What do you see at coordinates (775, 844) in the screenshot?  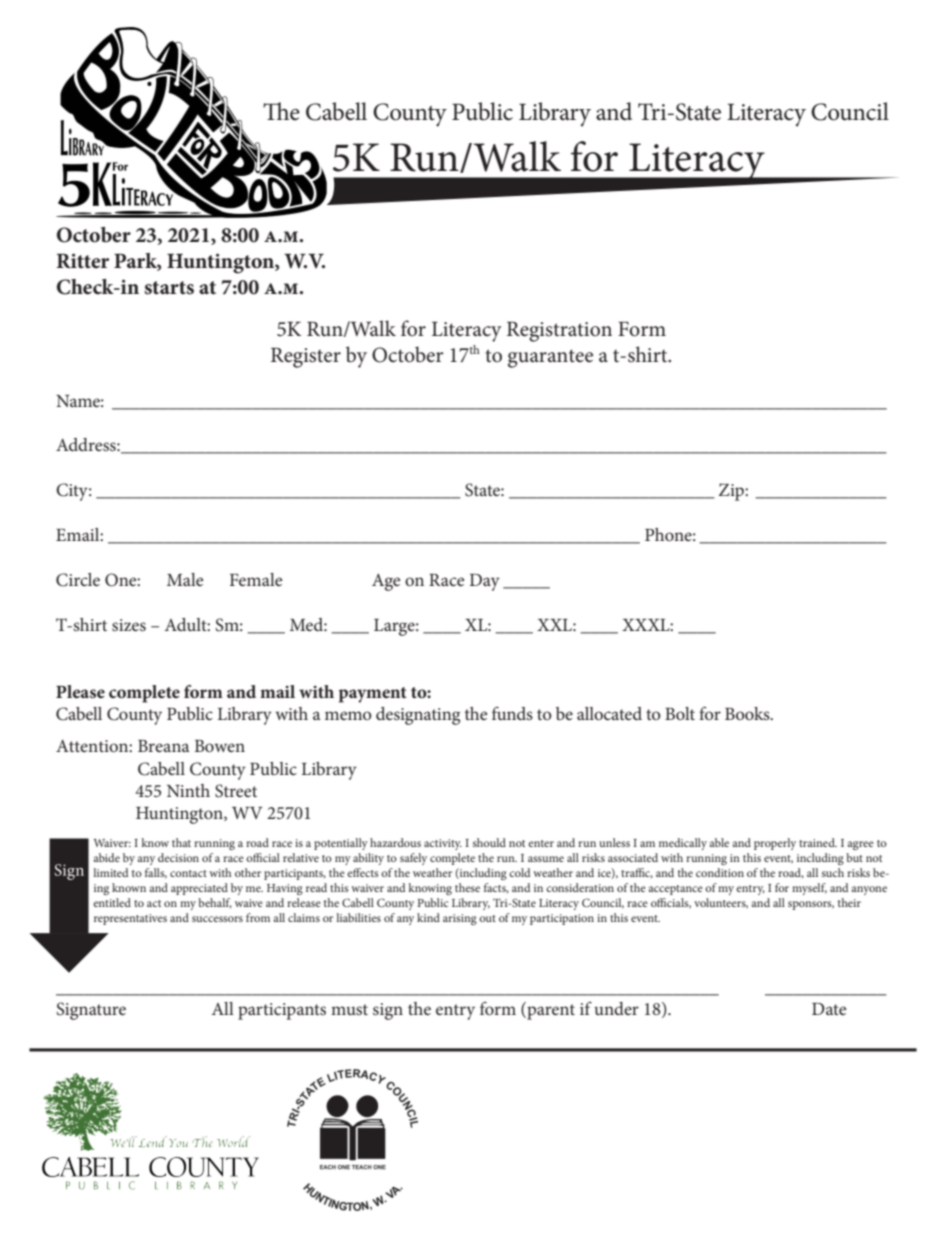 I see `properly` at bounding box center [775, 844].
